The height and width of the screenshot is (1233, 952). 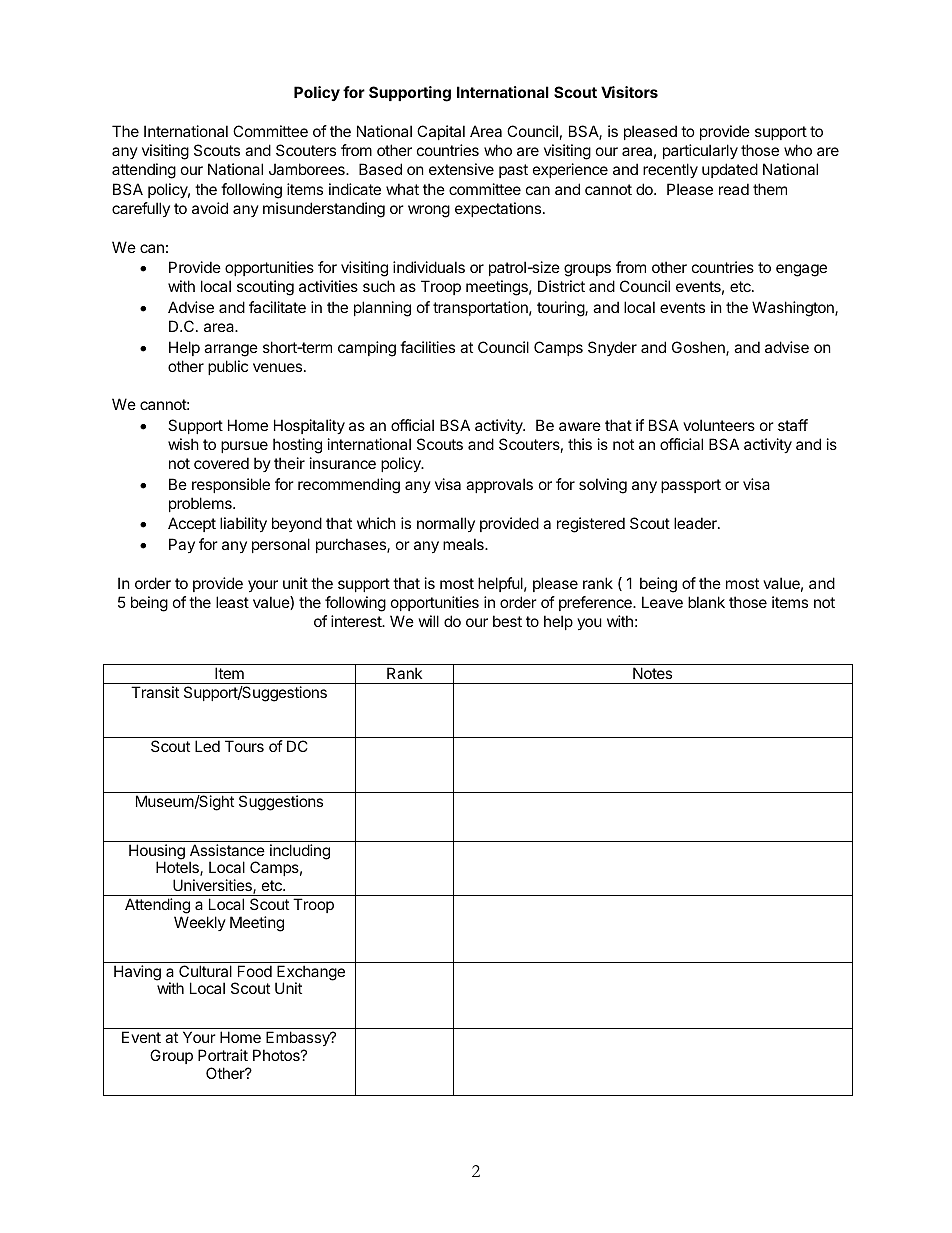 I want to click on Leave, so click(x=662, y=602).
